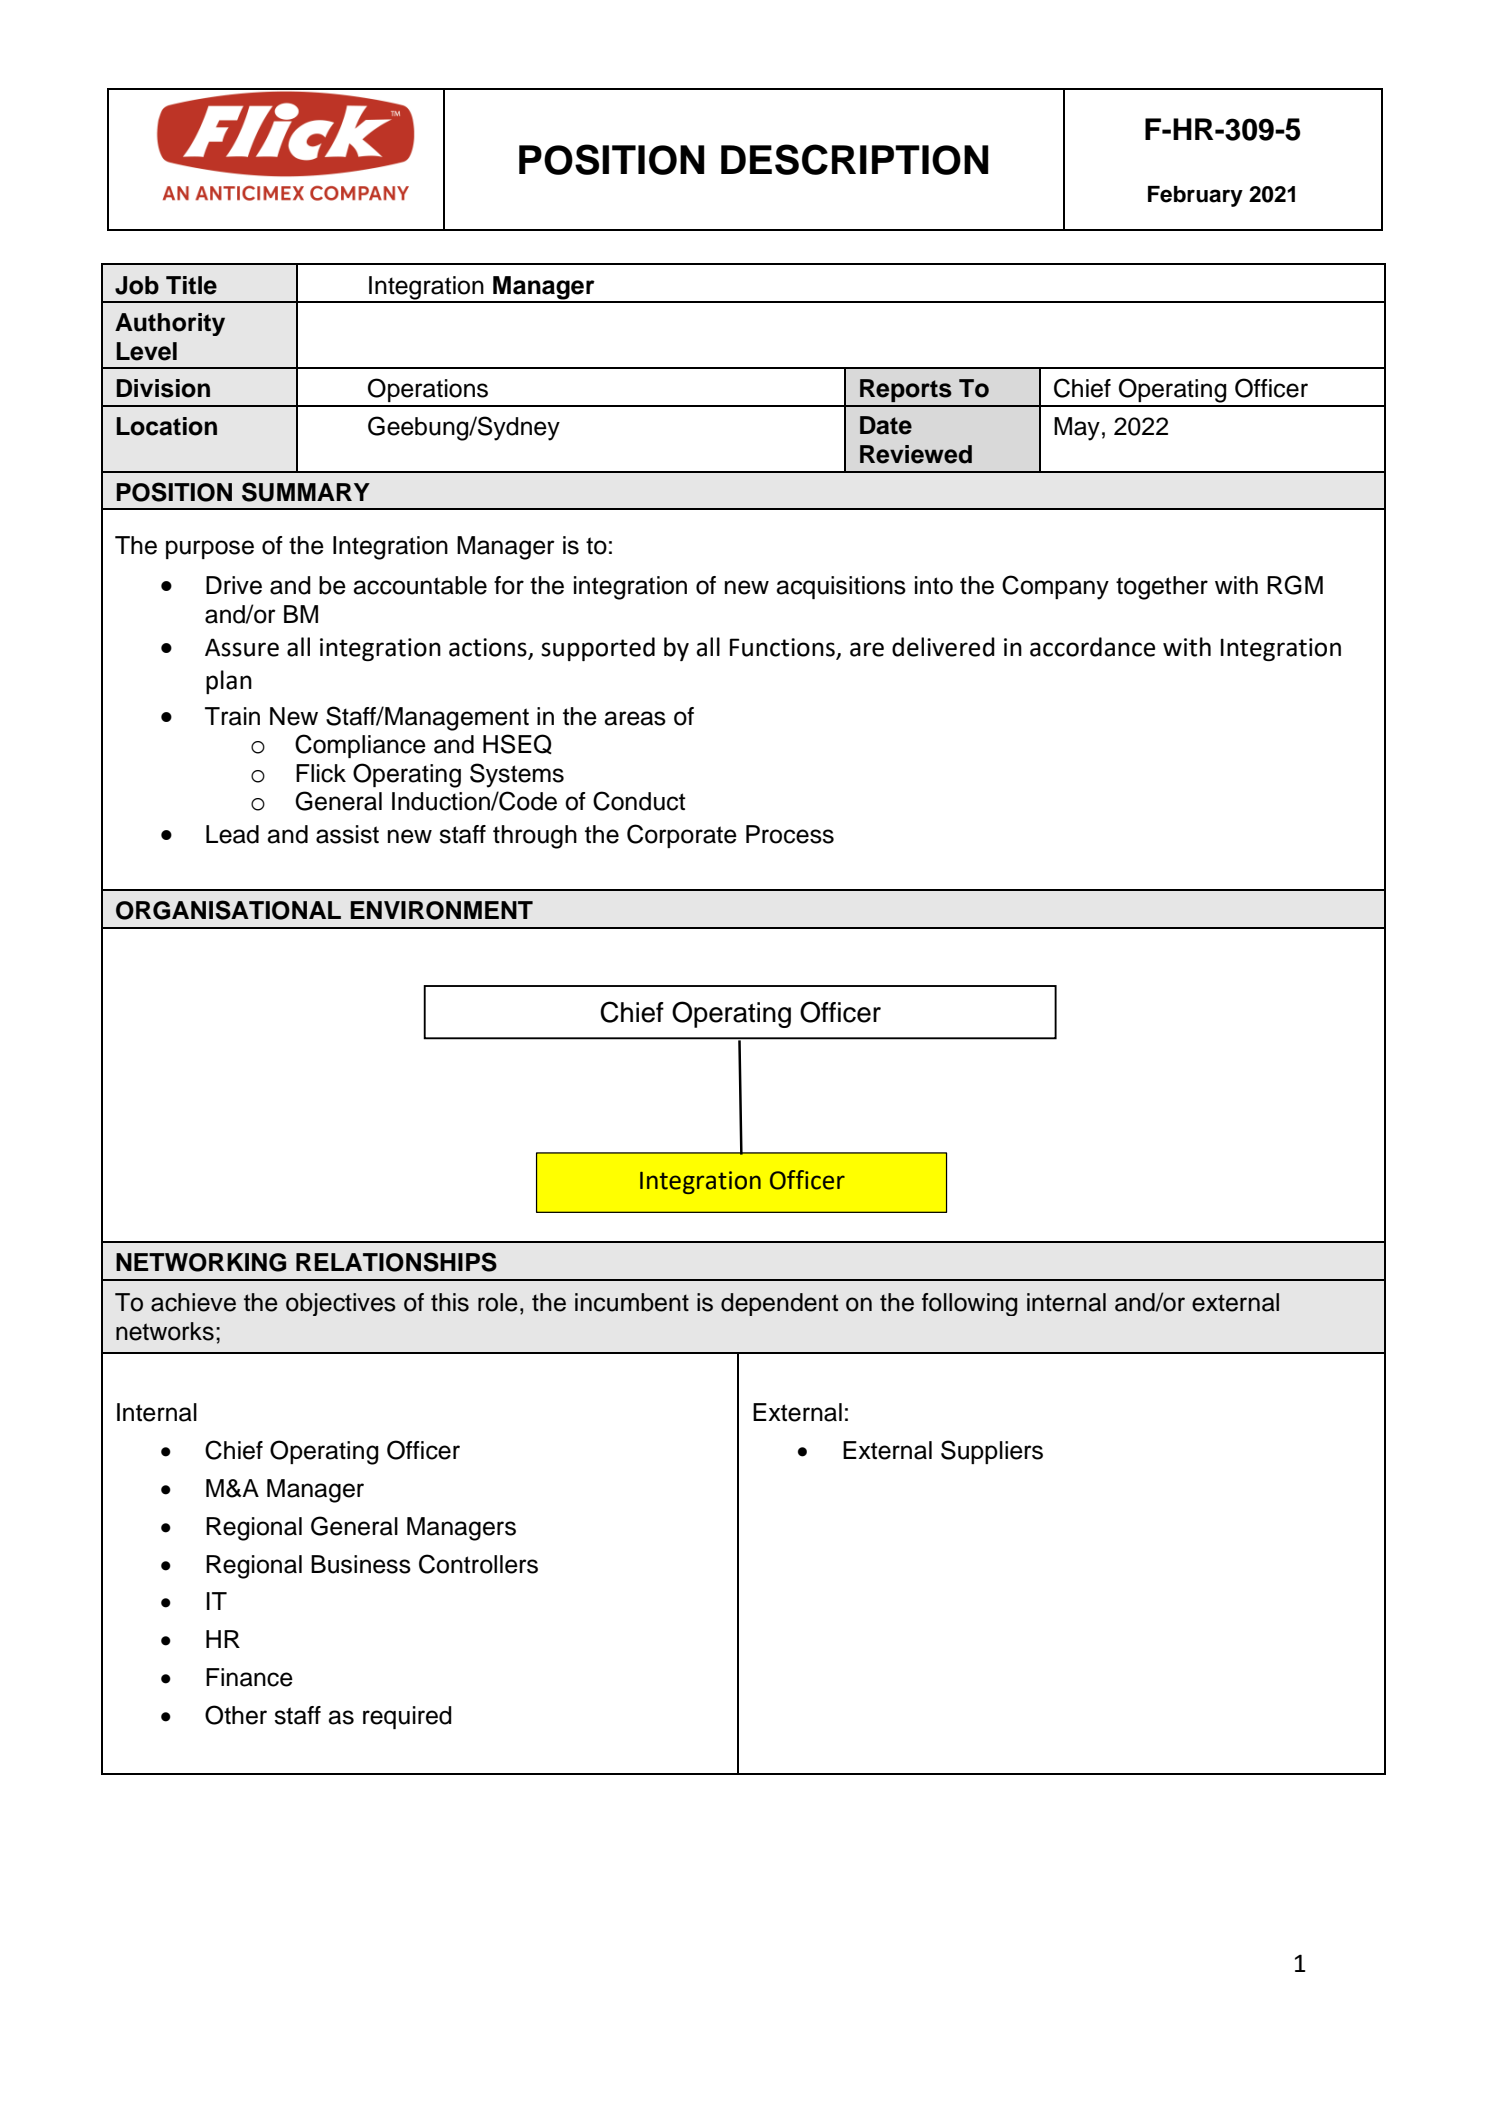  I want to click on Finance, so click(249, 1677).
